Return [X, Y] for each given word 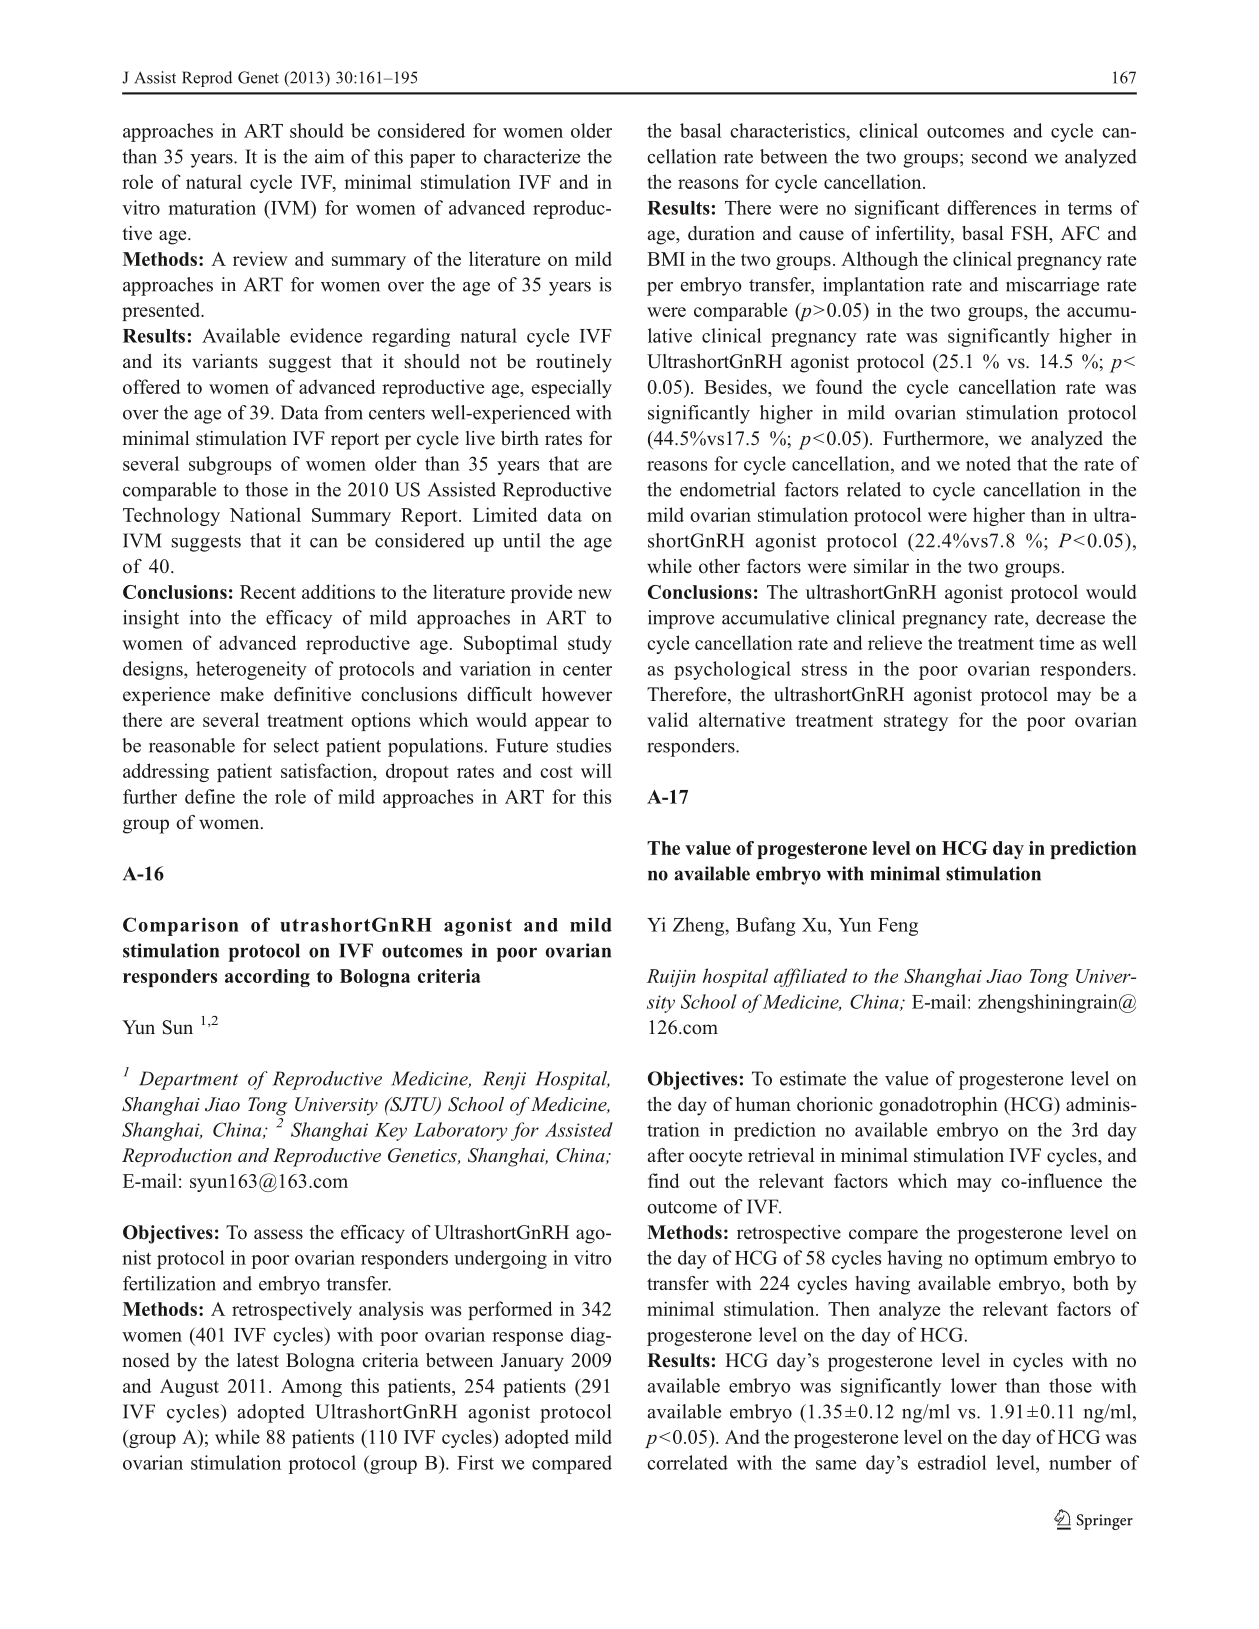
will [596, 770]
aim [329, 156]
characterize [532, 156]
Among [311, 1388]
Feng [898, 927]
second [1000, 156]
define [210, 796]
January [532, 1362]
